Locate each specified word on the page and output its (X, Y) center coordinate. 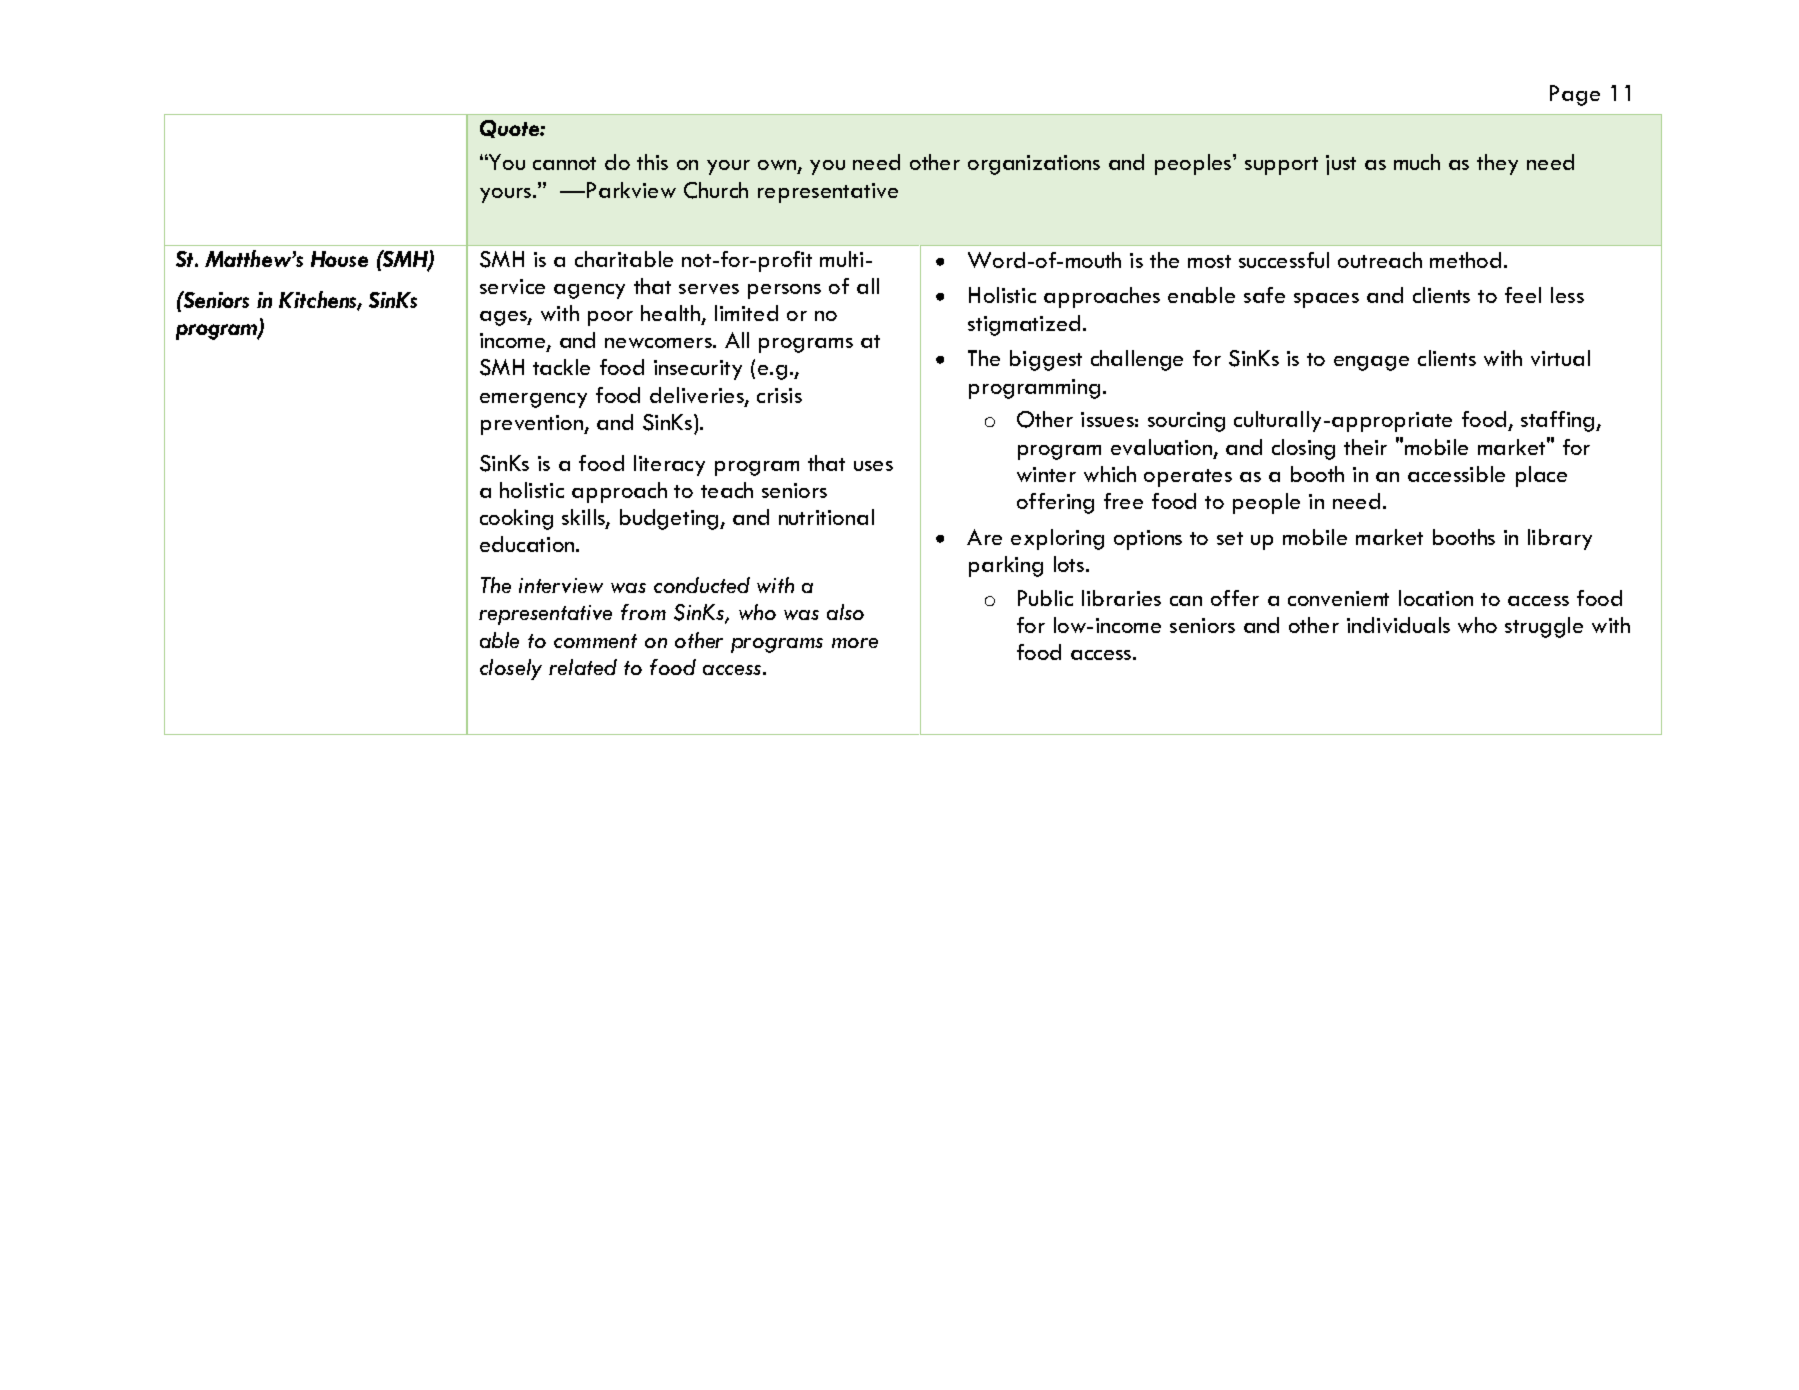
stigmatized (1024, 325)
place (1541, 476)
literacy (669, 465)
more (855, 643)
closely (511, 669)
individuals (1398, 625)
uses (873, 466)
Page (1575, 95)
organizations (1034, 165)
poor (610, 318)
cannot (564, 163)
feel (1523, 295)
